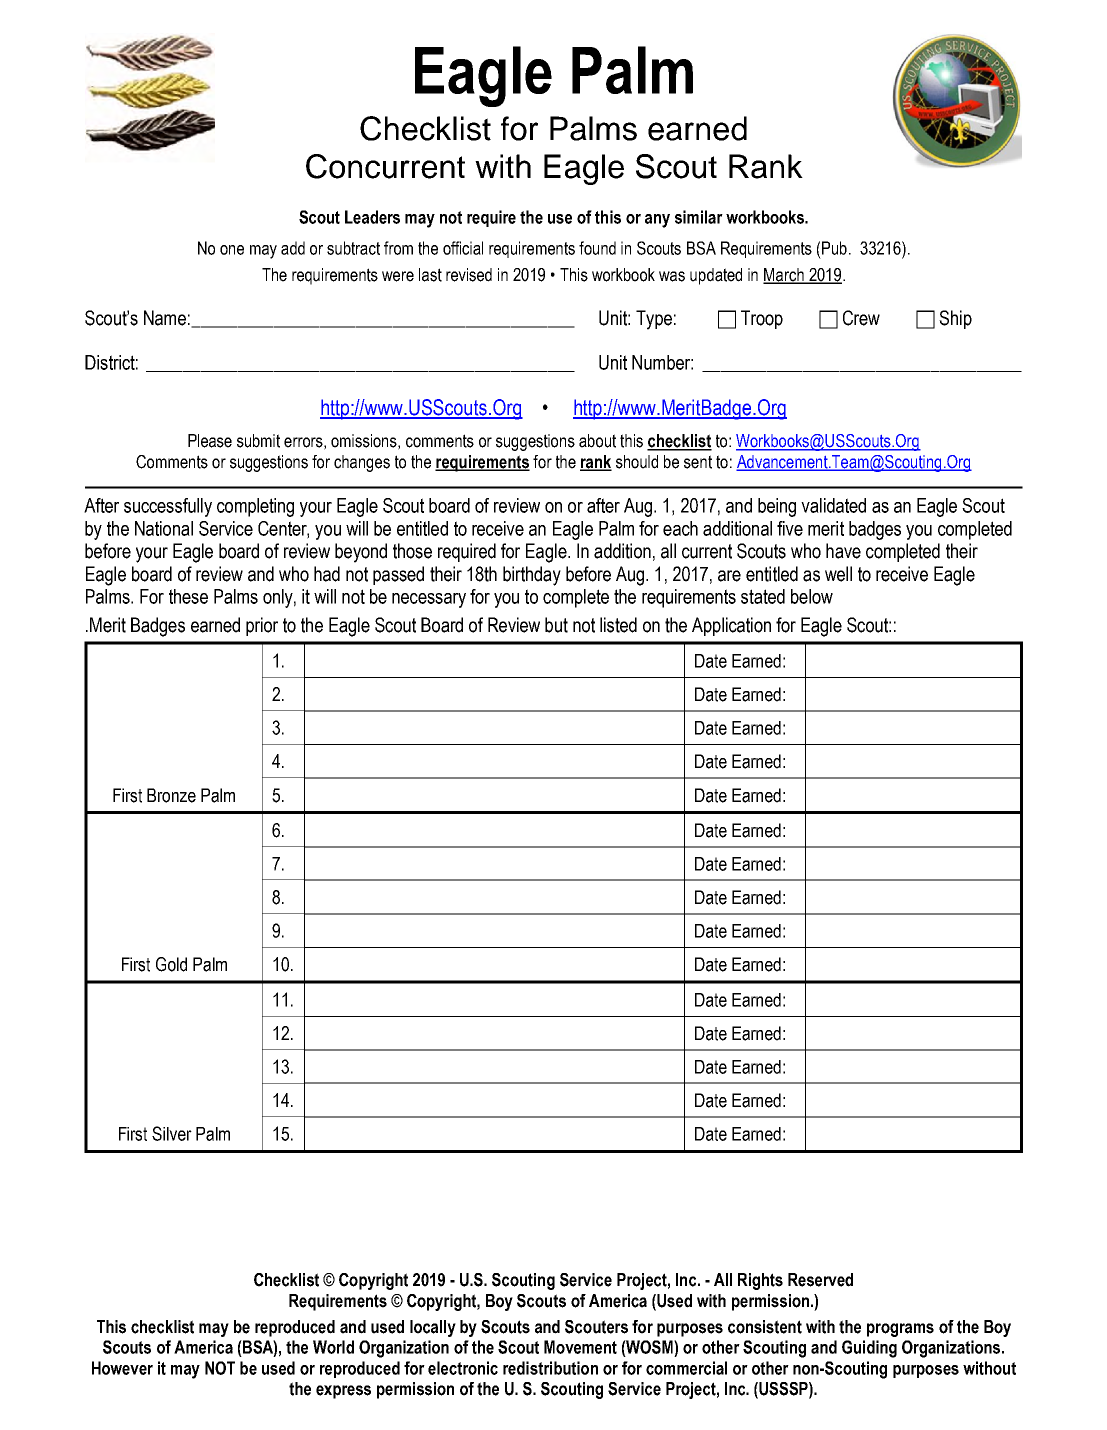 This document has height=1430, width=1107. I want to click on Pub, so click(834, 248).
